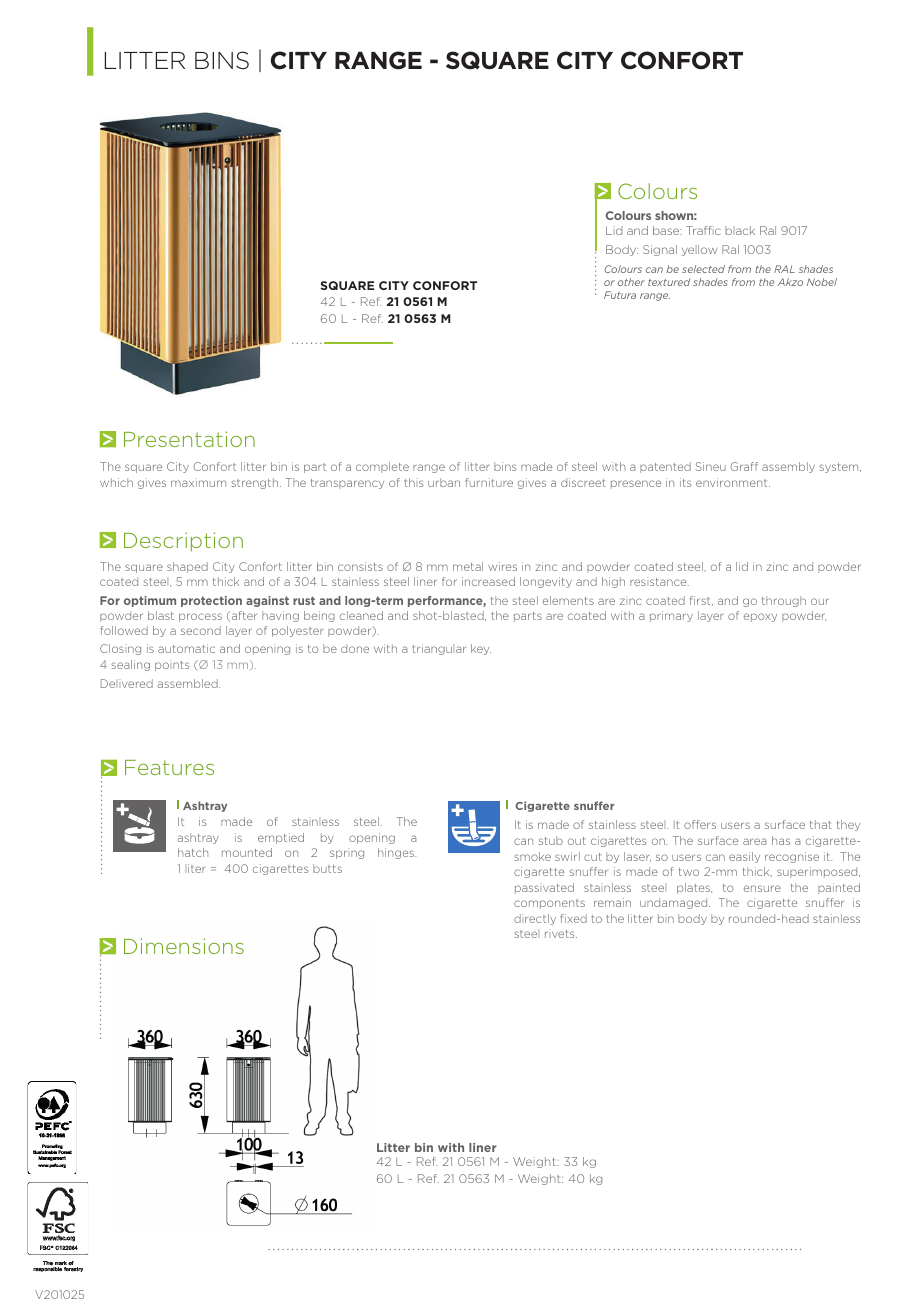 The height and width of the screenshot is (1308, 924). What do you see at coordinates (184, 946) in the screenshot?
I see `Dimensions` at bounding box center [184, 946].
